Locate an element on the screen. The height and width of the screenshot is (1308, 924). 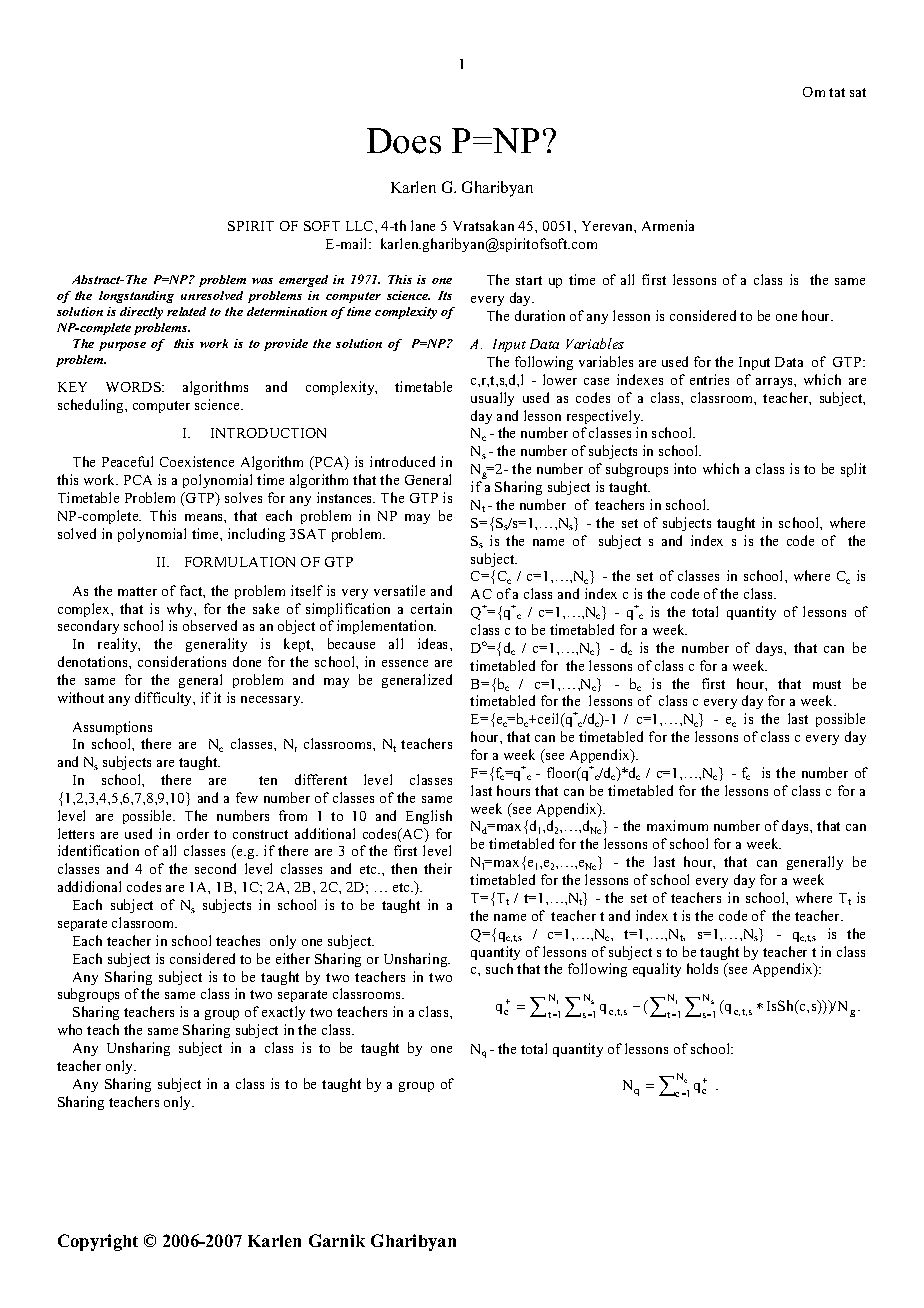
Copyright is located at coordinates (98, 1242).
